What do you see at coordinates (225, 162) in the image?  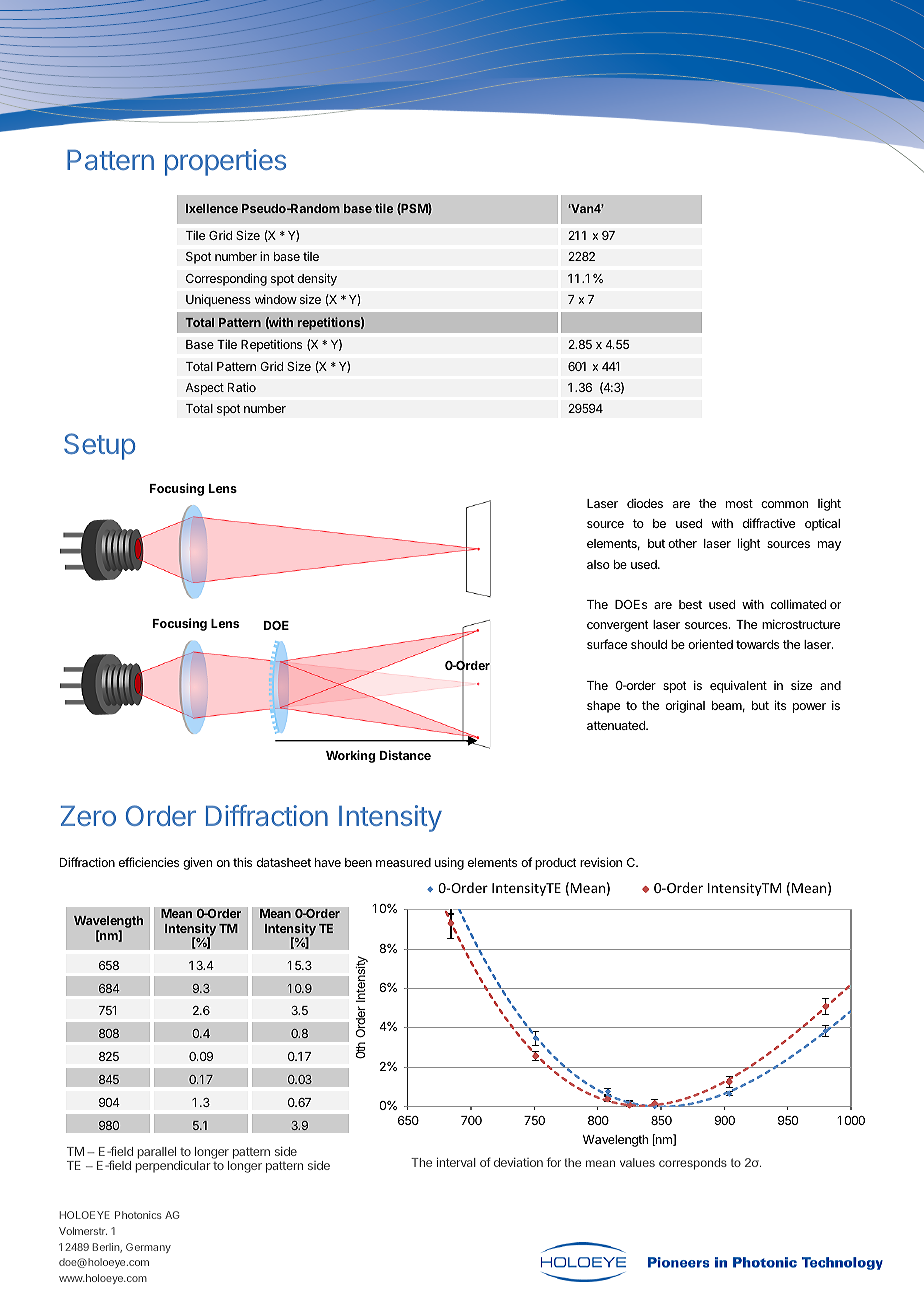 I see `properties` at bounding box center [225, 162].
